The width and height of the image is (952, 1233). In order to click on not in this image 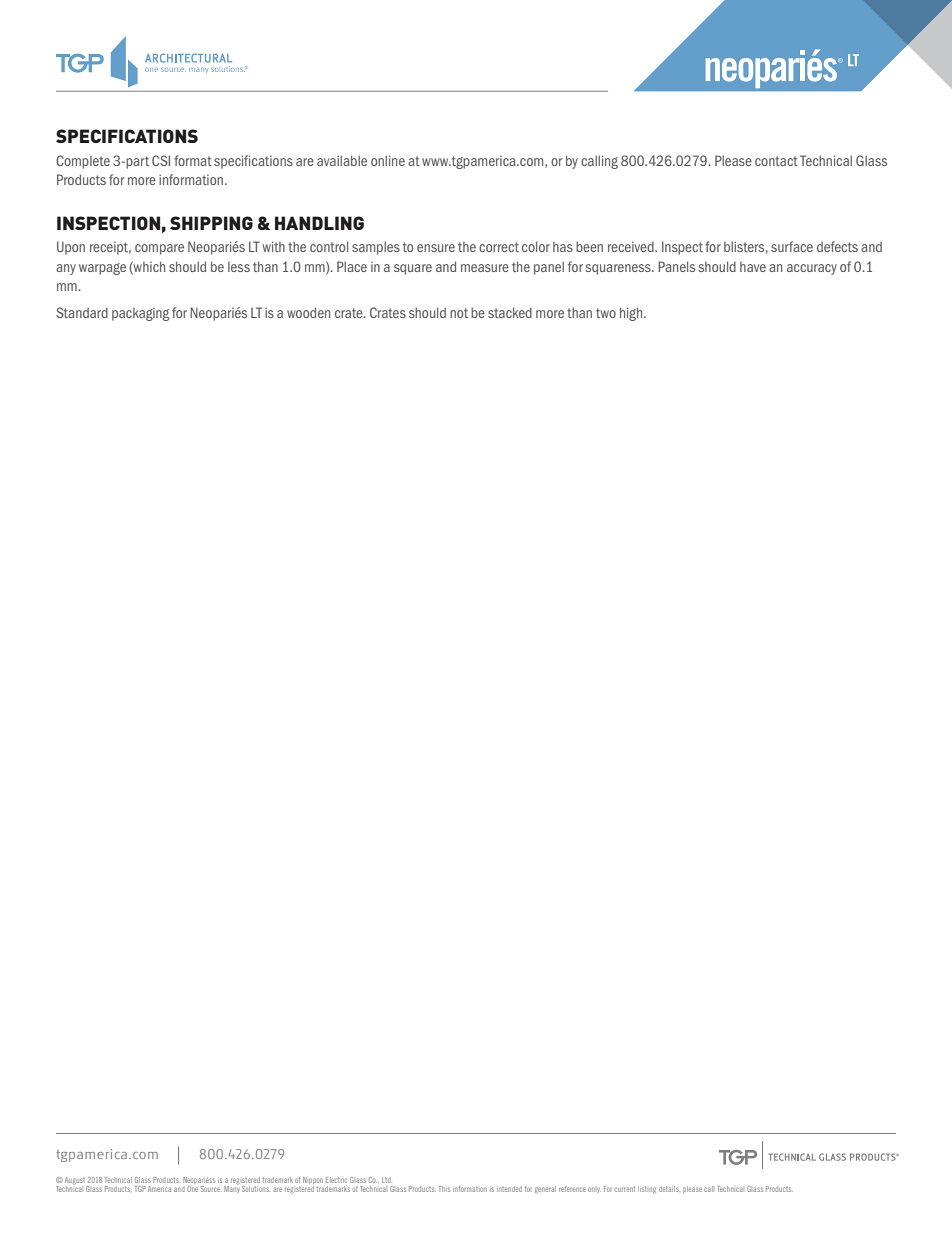, I will do `click(459, 313)`.
